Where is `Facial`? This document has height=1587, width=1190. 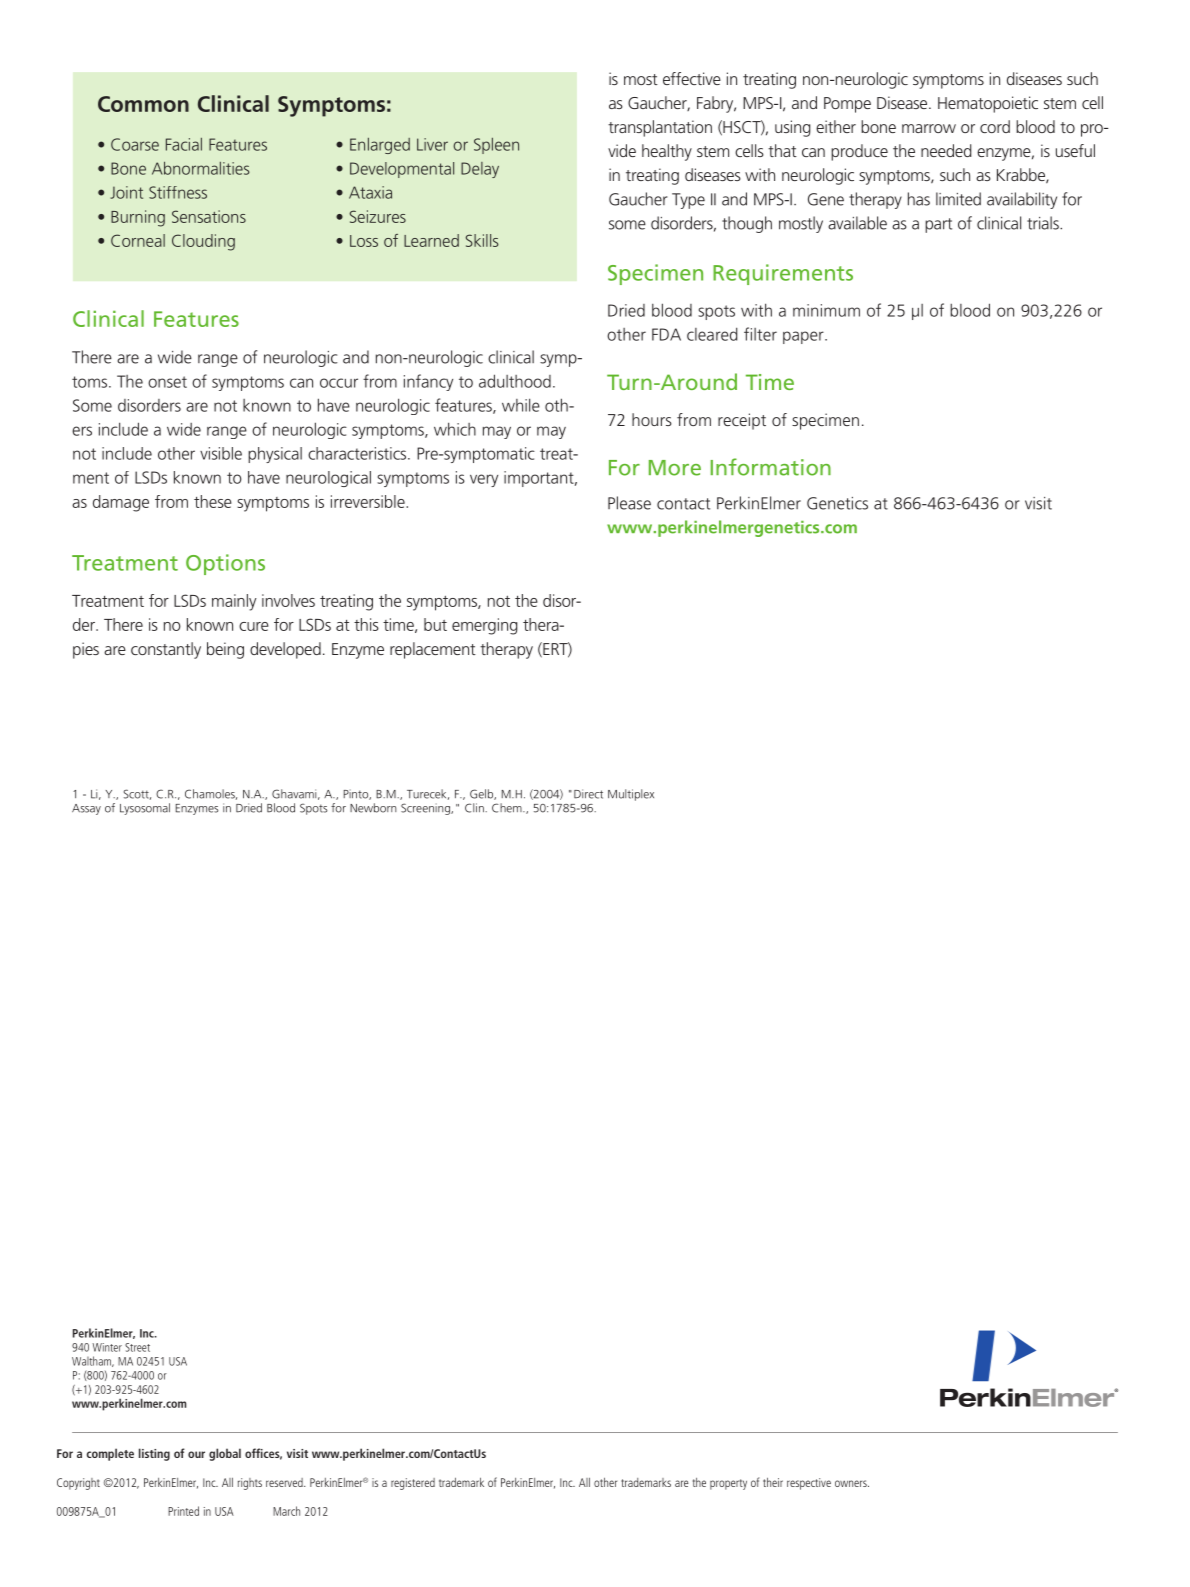 Facial is located at coordinates (184, 144).
